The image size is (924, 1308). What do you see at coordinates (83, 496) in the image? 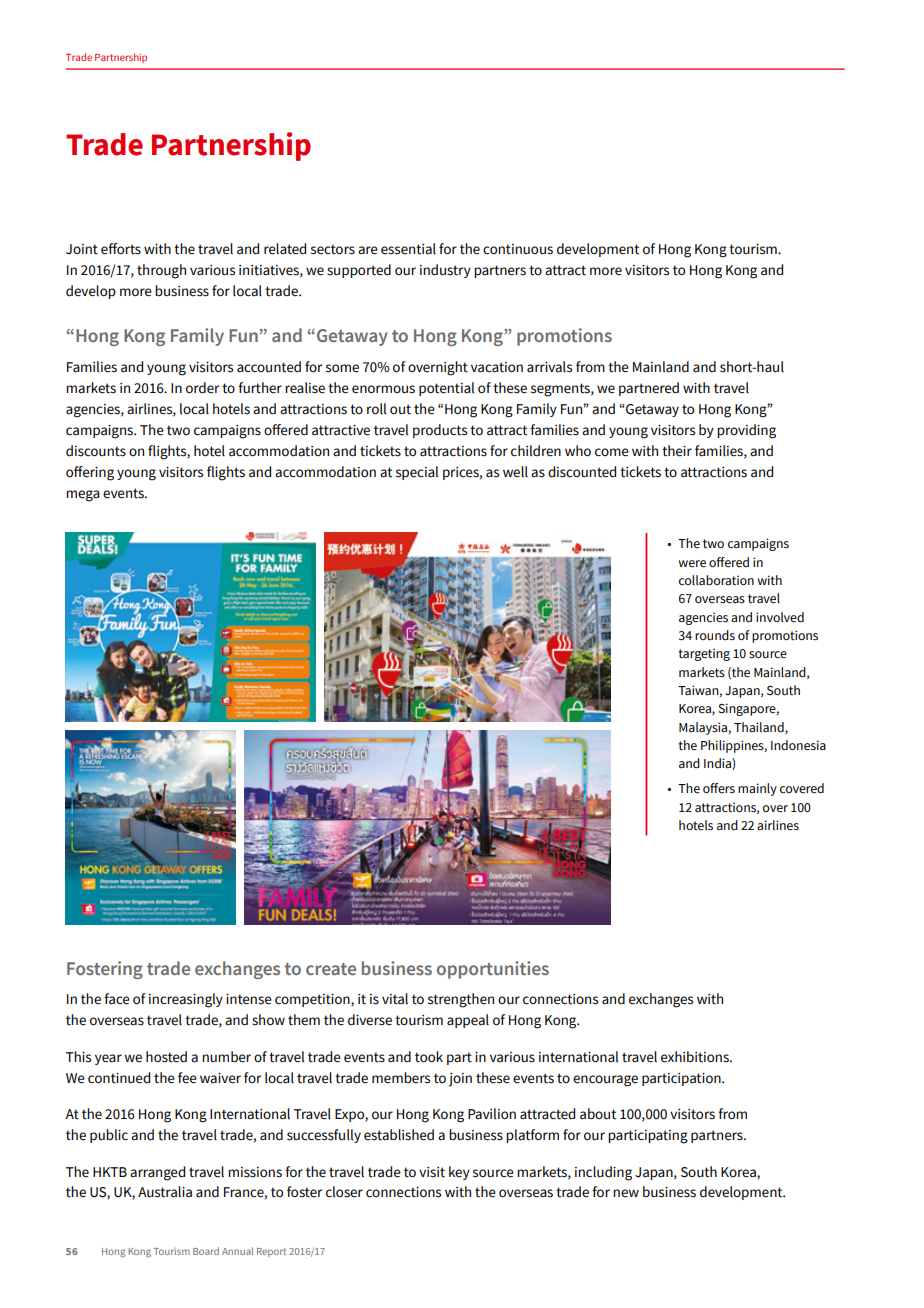
I see `mega` at bounding box center [83, 496].
